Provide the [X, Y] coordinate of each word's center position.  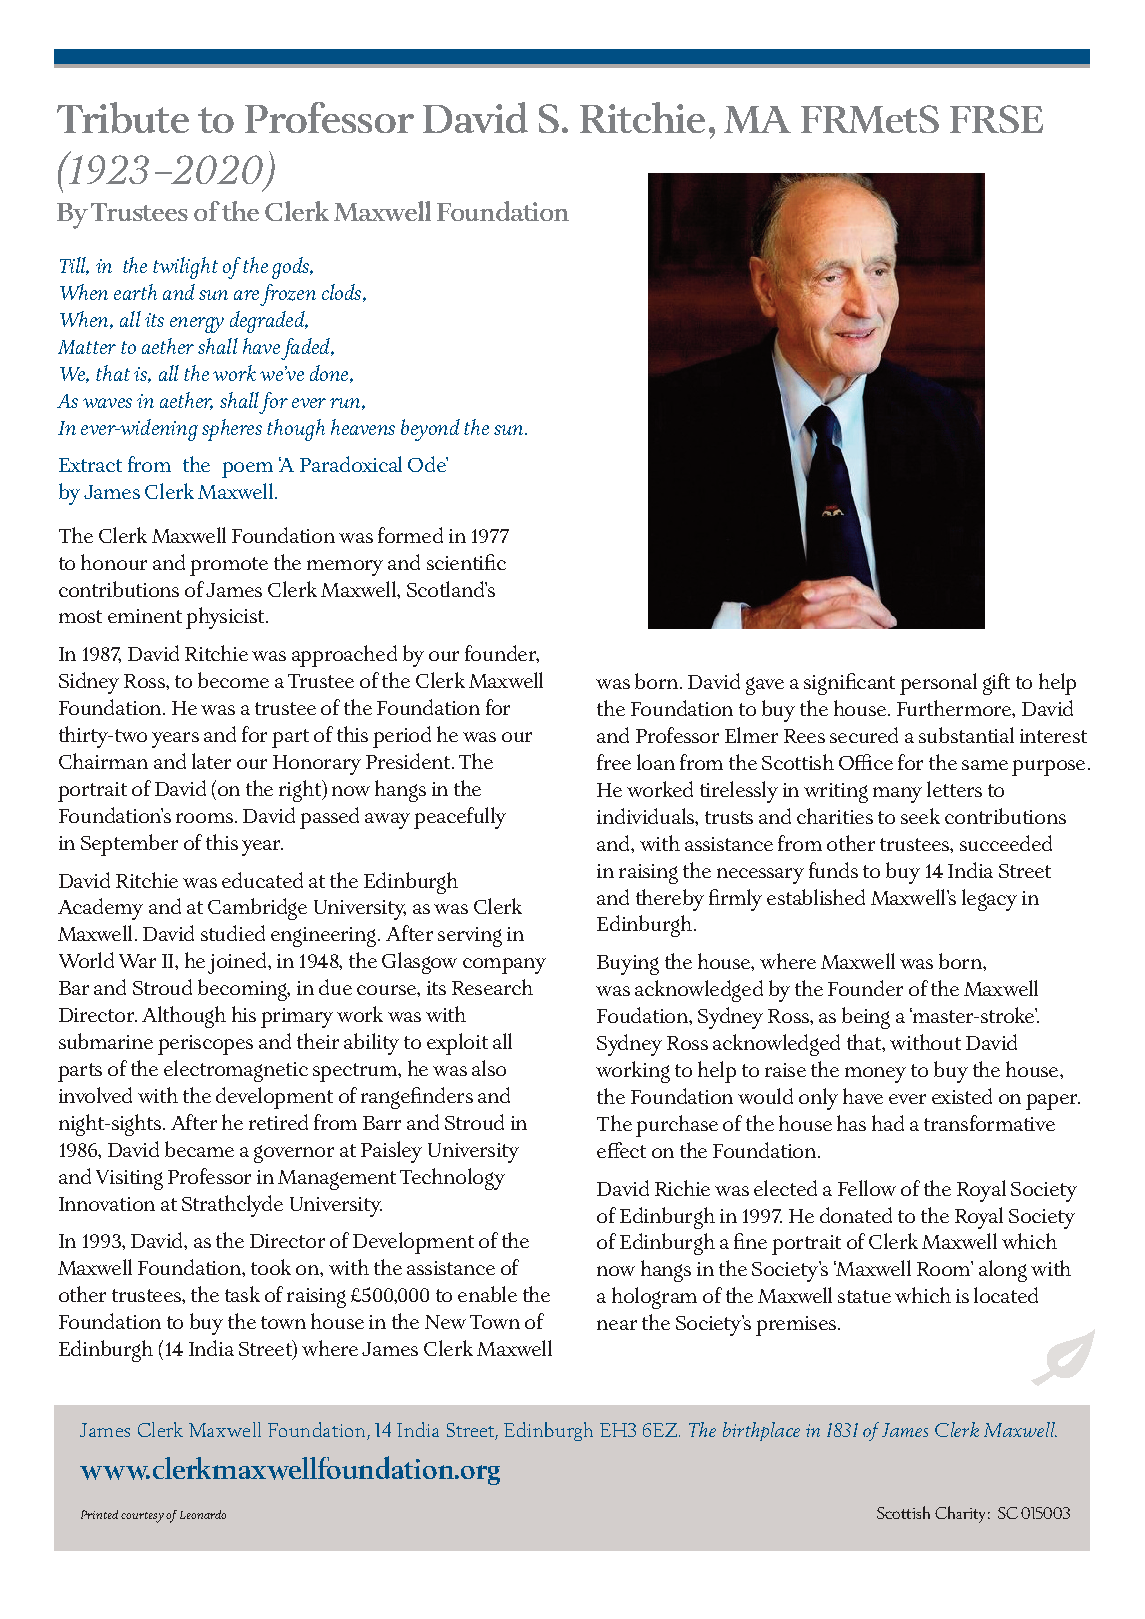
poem [247, 470]
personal [938, 684]
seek [920, 816]
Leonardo [203, 1514]
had [888, 1123]
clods [343, 293]
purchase [677, 1126]
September [129, 845]
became [199, 1149]
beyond [430, 430]
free [614, 762]
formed [410, 535]
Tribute [123, 117]
